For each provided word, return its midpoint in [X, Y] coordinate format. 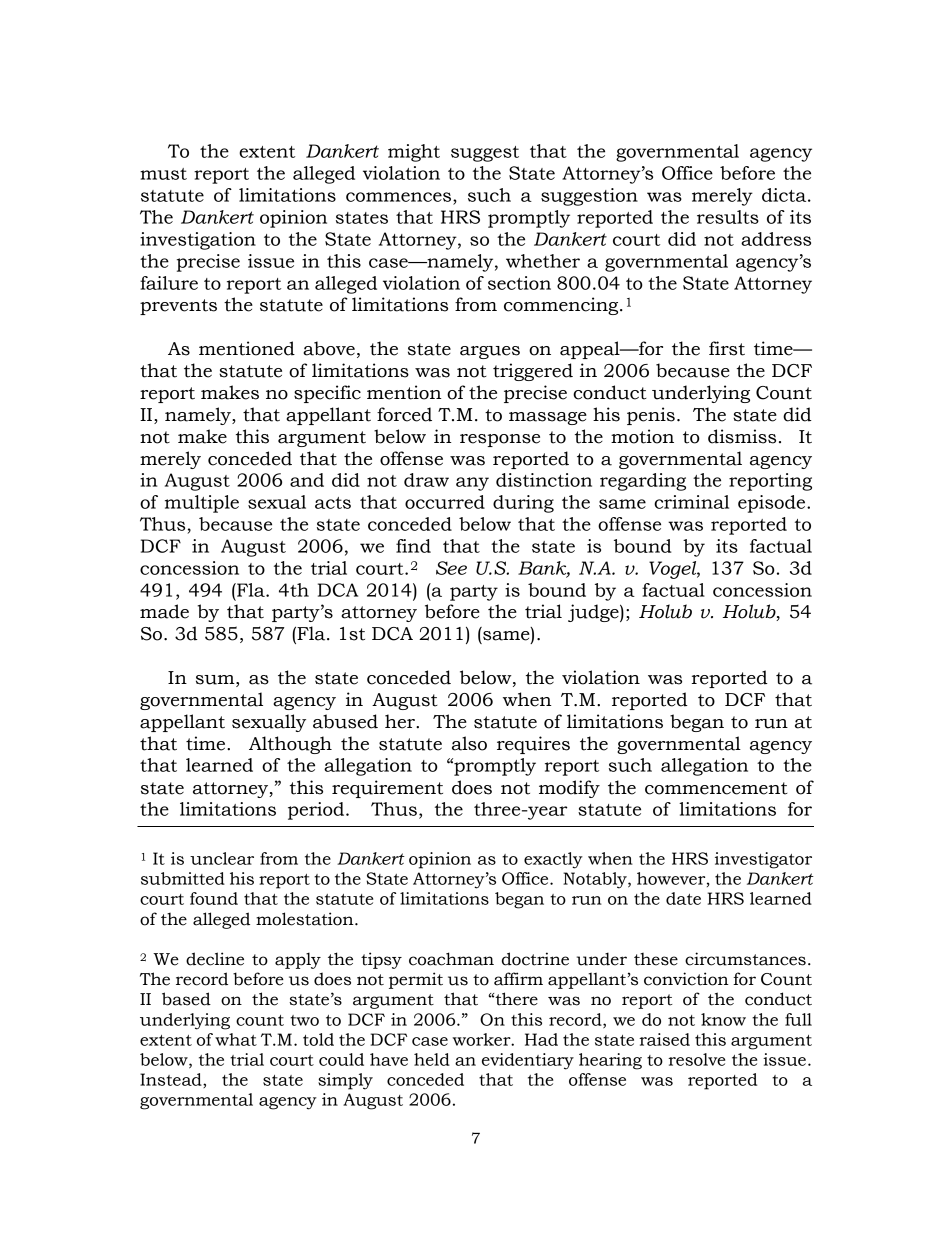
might [414, 153]
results [728, 217]
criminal [691, 502]
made [164, 611]
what [236, 1039]
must [163, 174]
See [451, 568]
